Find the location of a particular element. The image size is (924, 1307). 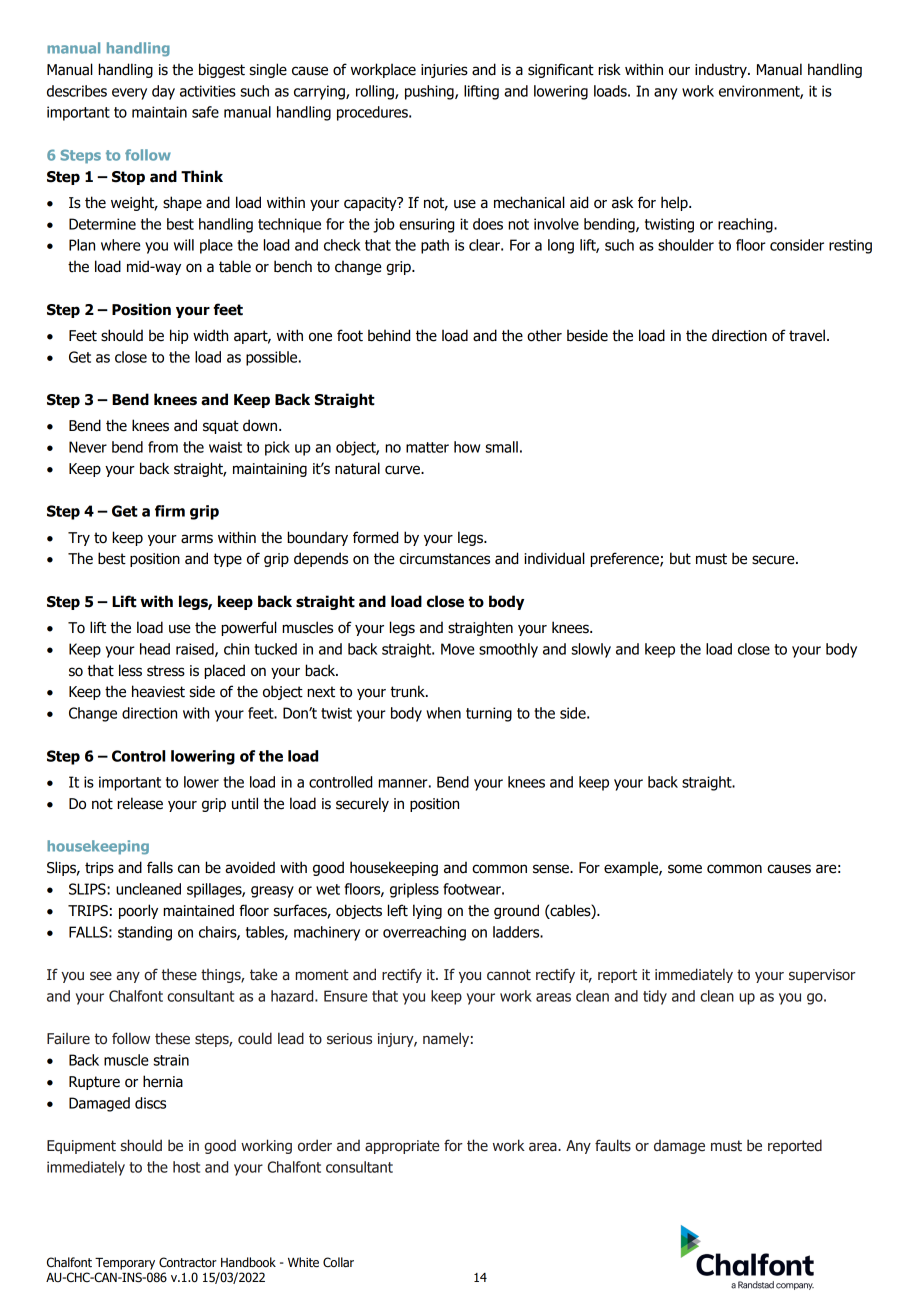

stress is located at coordinates (166, 671).
